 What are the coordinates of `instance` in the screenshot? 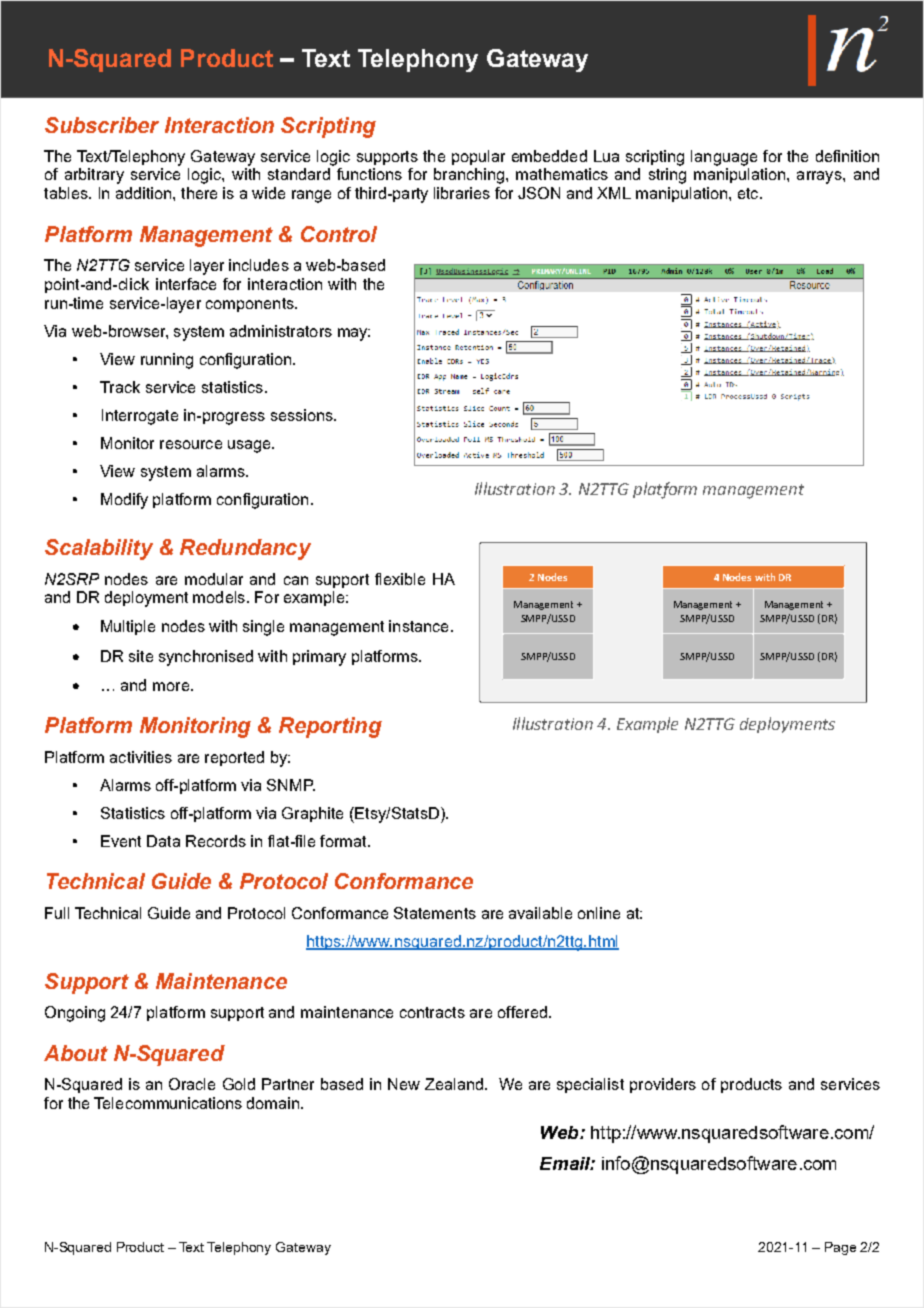 It's located at (418, 626).
